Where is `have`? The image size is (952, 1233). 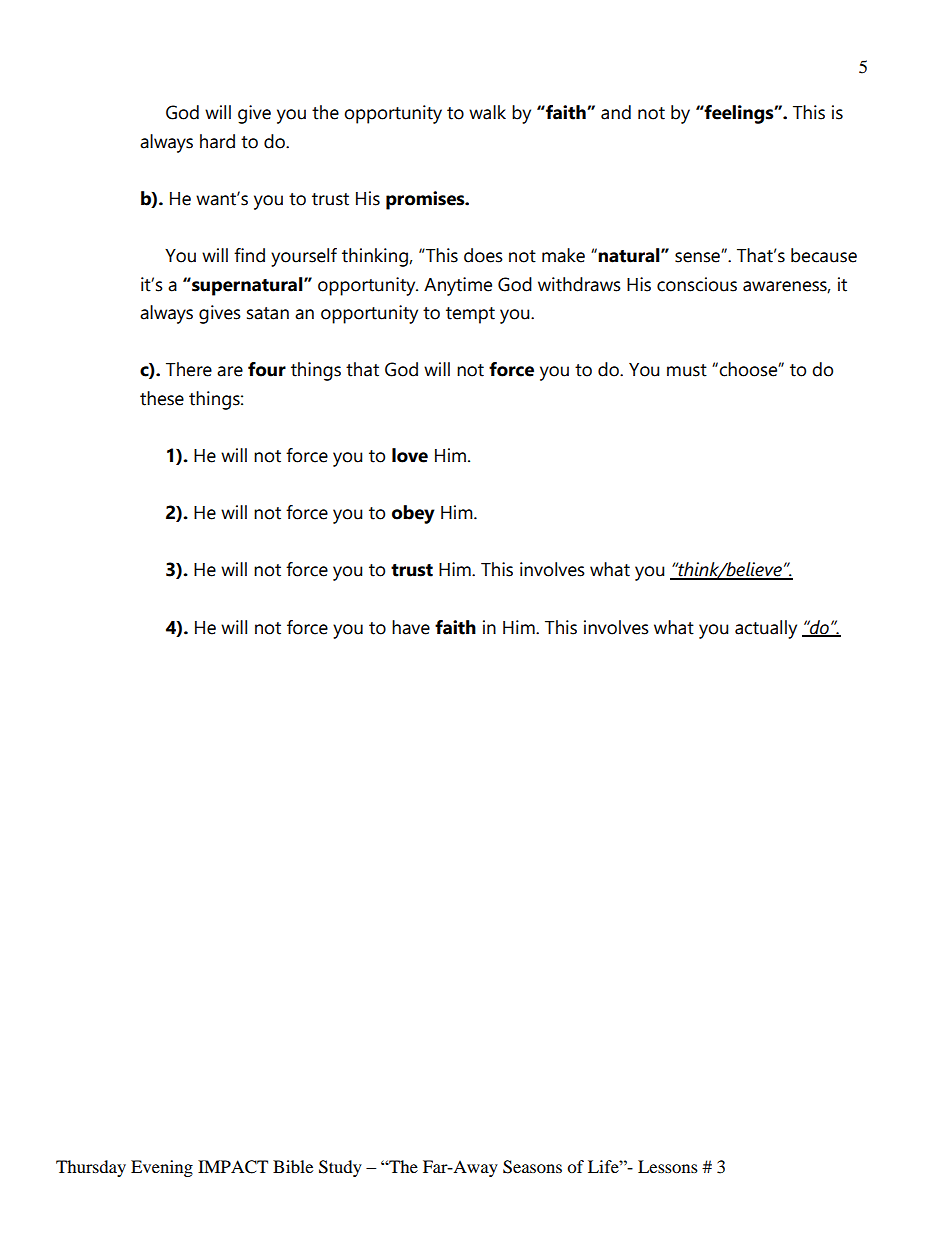 have is located at coordinates (411, 627).
